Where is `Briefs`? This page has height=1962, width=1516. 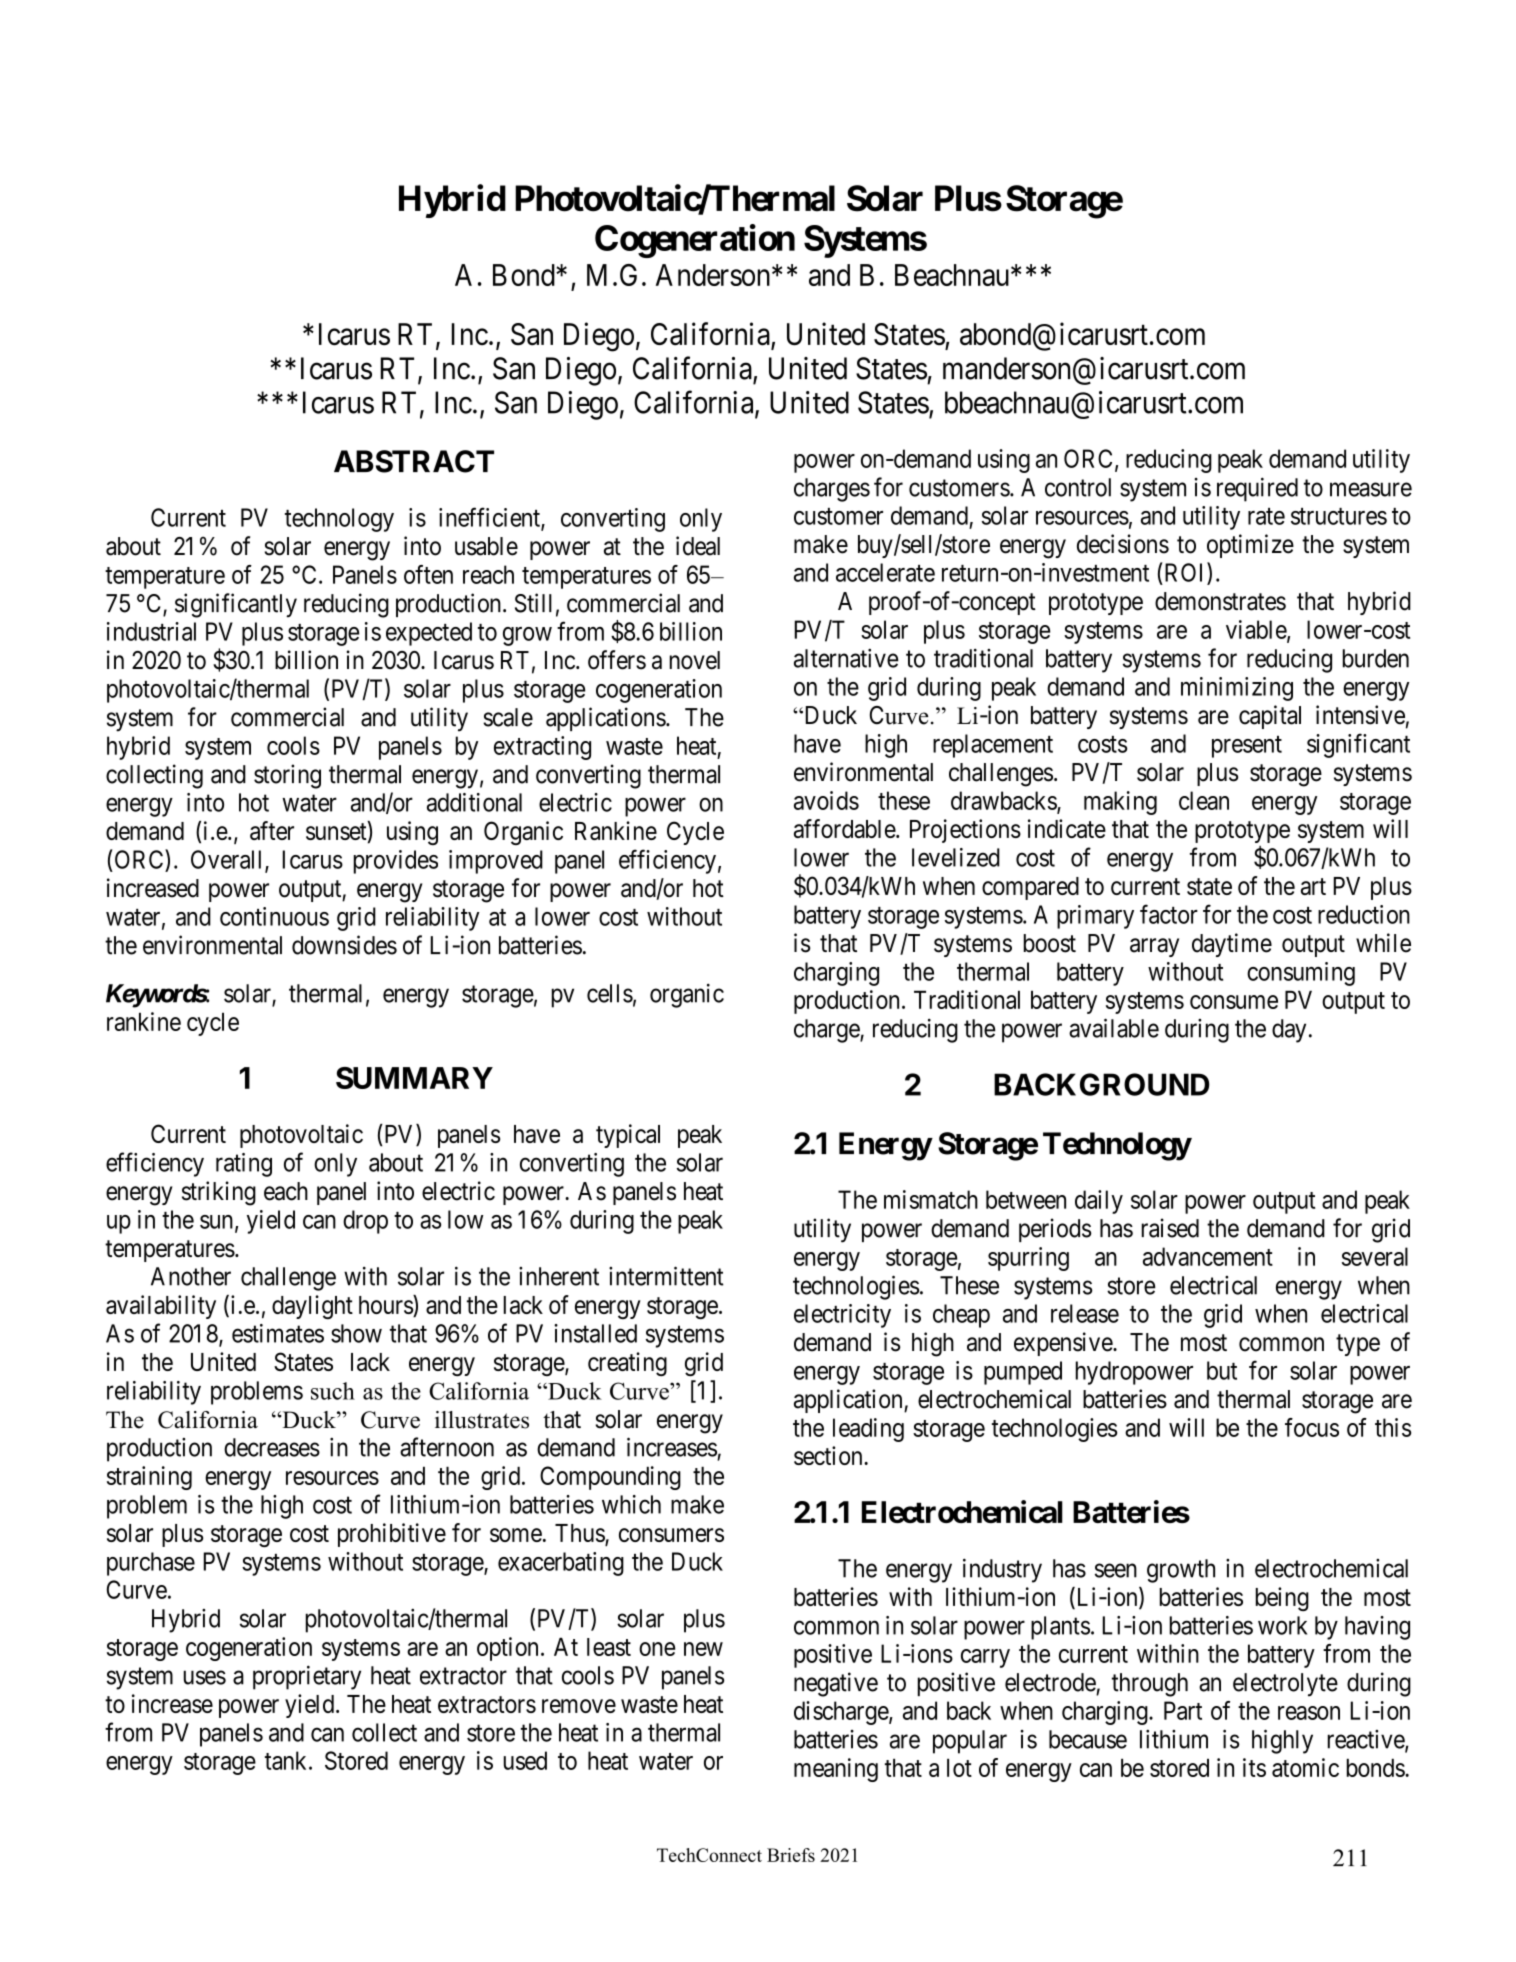
Briefs is located at coordinates (791, 1855).
